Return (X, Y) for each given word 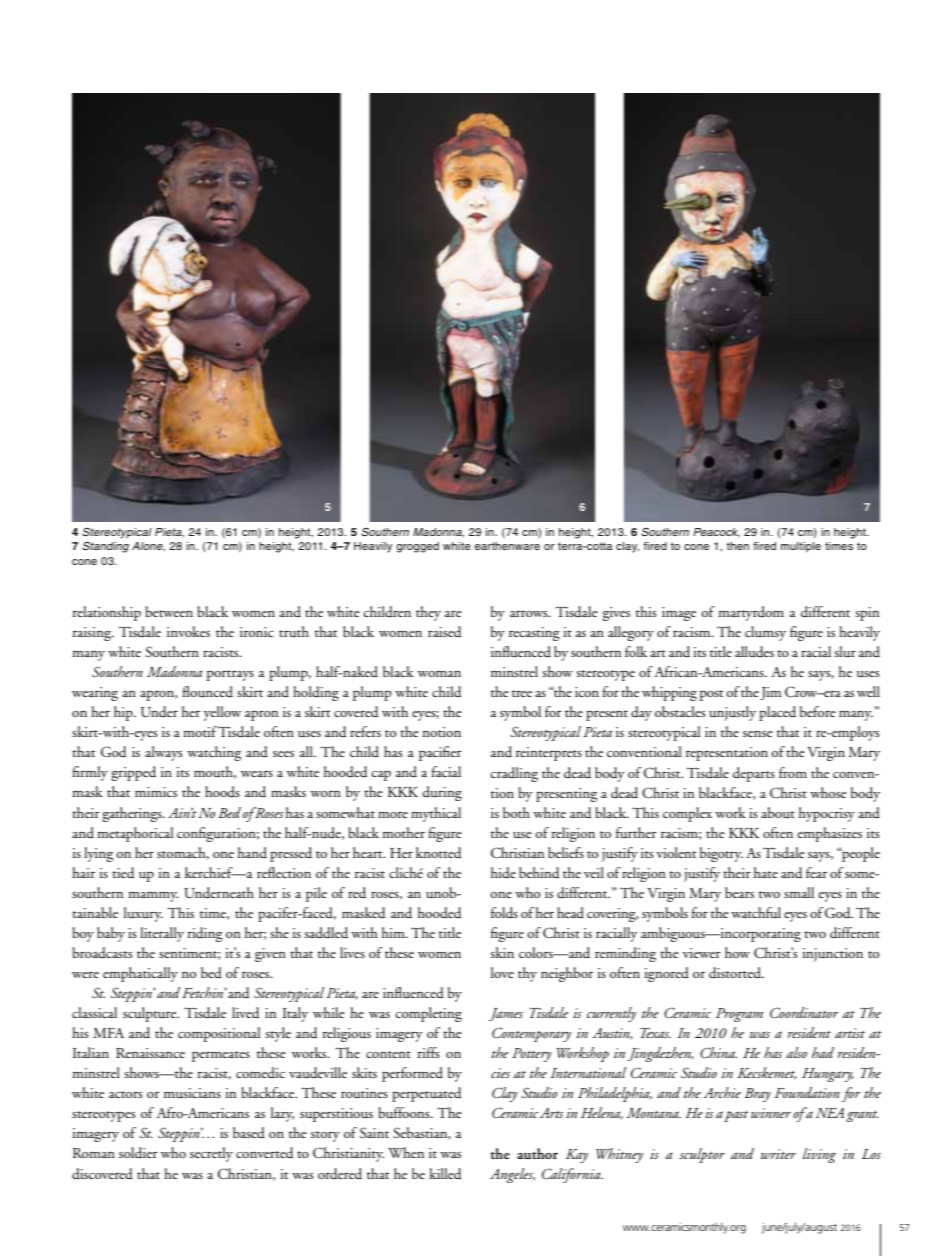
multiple (801, 547)
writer (778, 1154)
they (428, 613)
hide (503, 872)
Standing (106, 547)
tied (123, 873)
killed (445, 1174)
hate (766, 872)
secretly (211, 1154)
